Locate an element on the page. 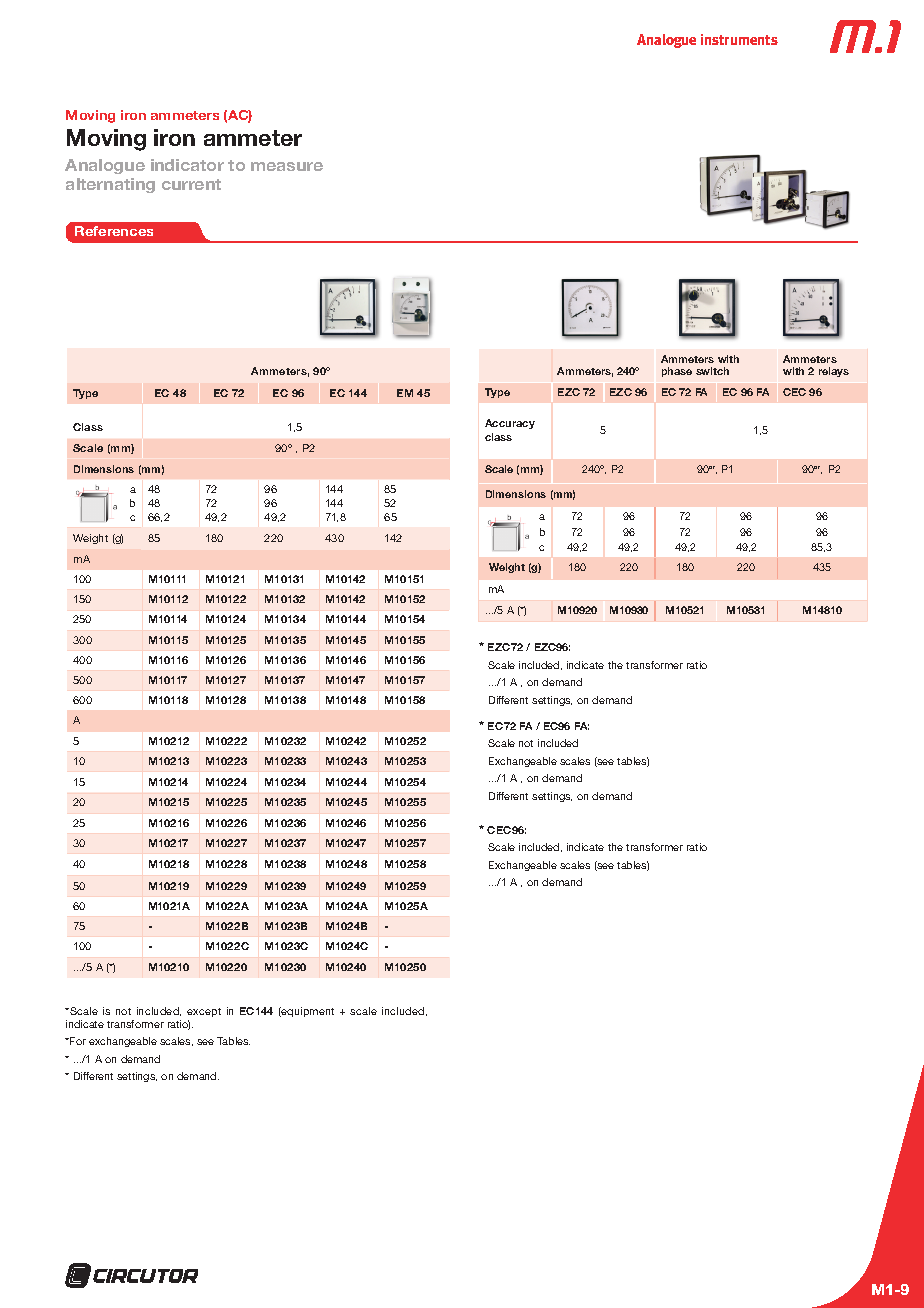  phase is located at coordinates (677, 372).
